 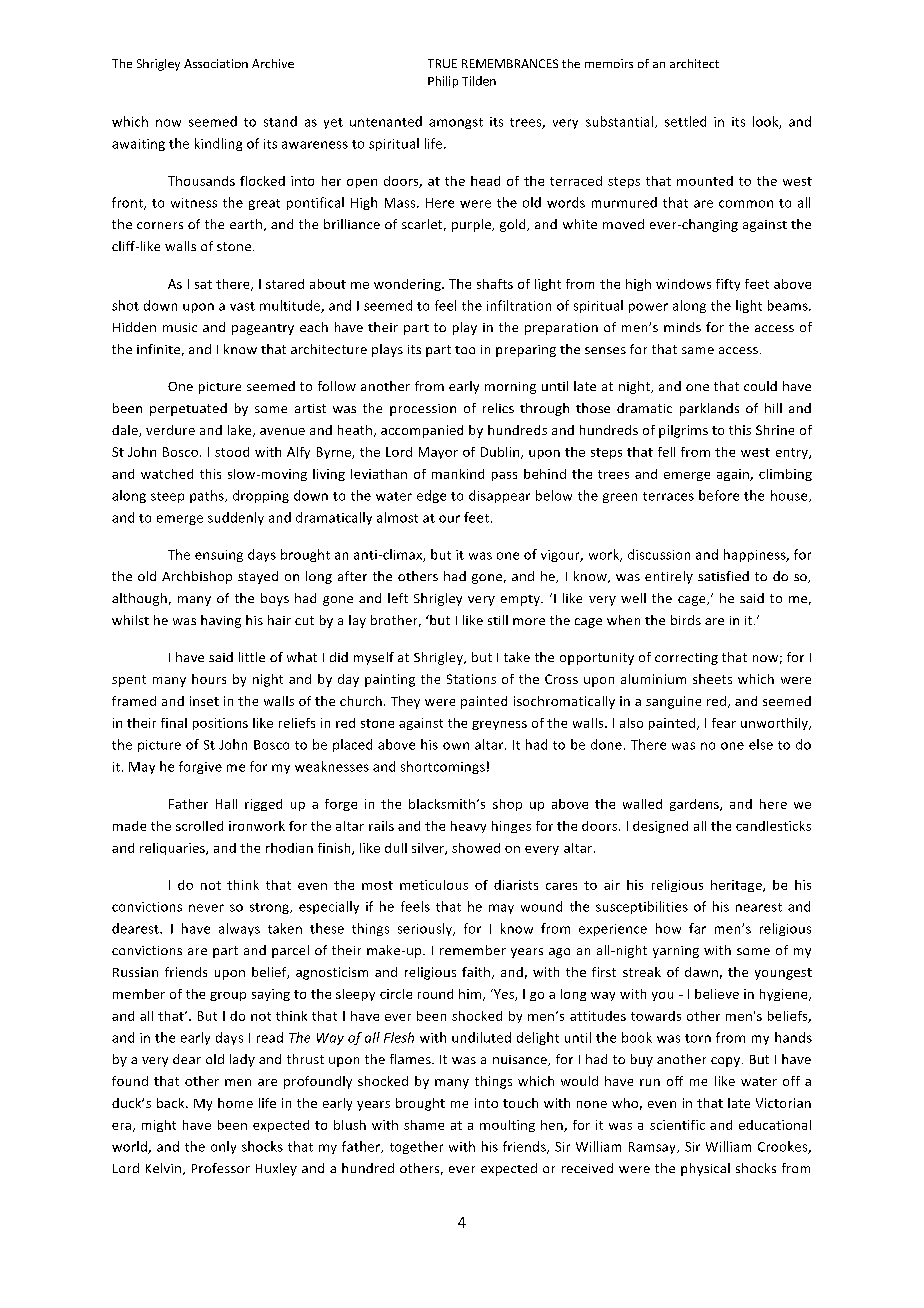 What do you see at coordinates (724, 723) in the page?
I see `fear` at bounding box center [724, 723].
